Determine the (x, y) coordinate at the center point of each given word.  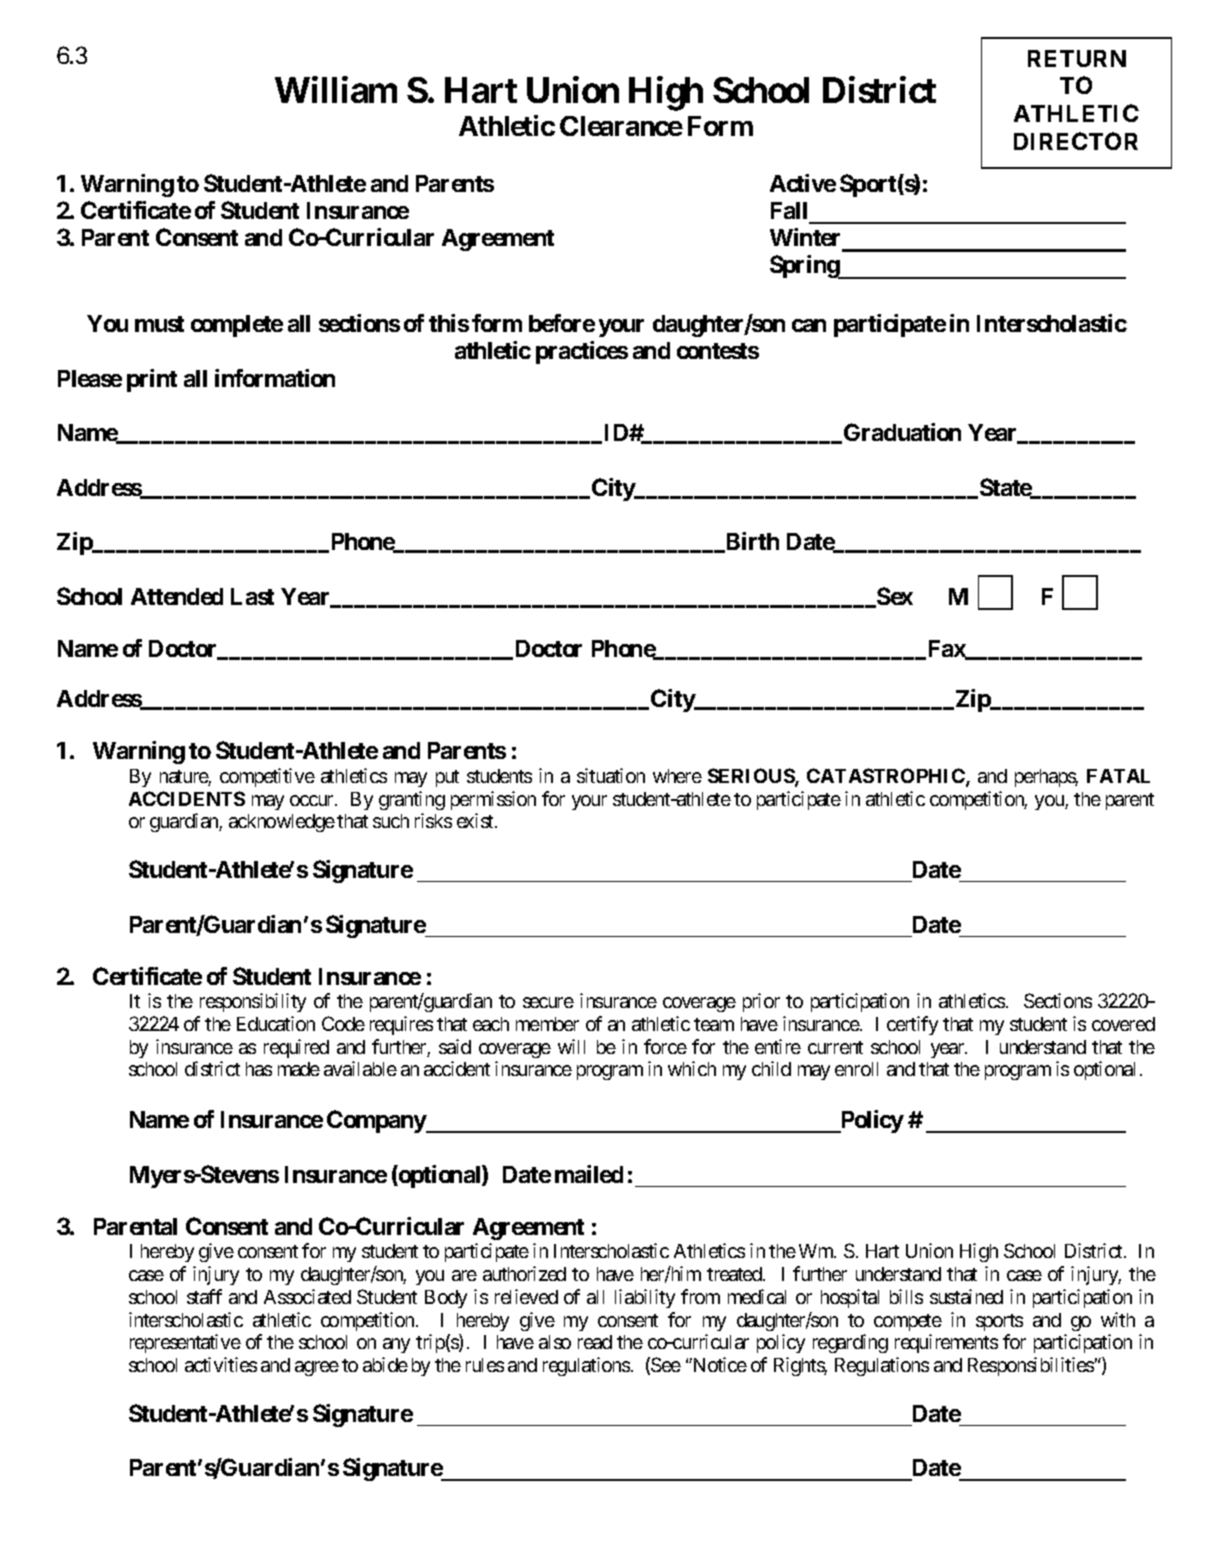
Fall (789, 210)
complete (237, 326)
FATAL (1118, 776)
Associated (307, 1296)
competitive (267, 777)
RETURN (1077, 58)
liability (645, 1298)
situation (611, 775)
